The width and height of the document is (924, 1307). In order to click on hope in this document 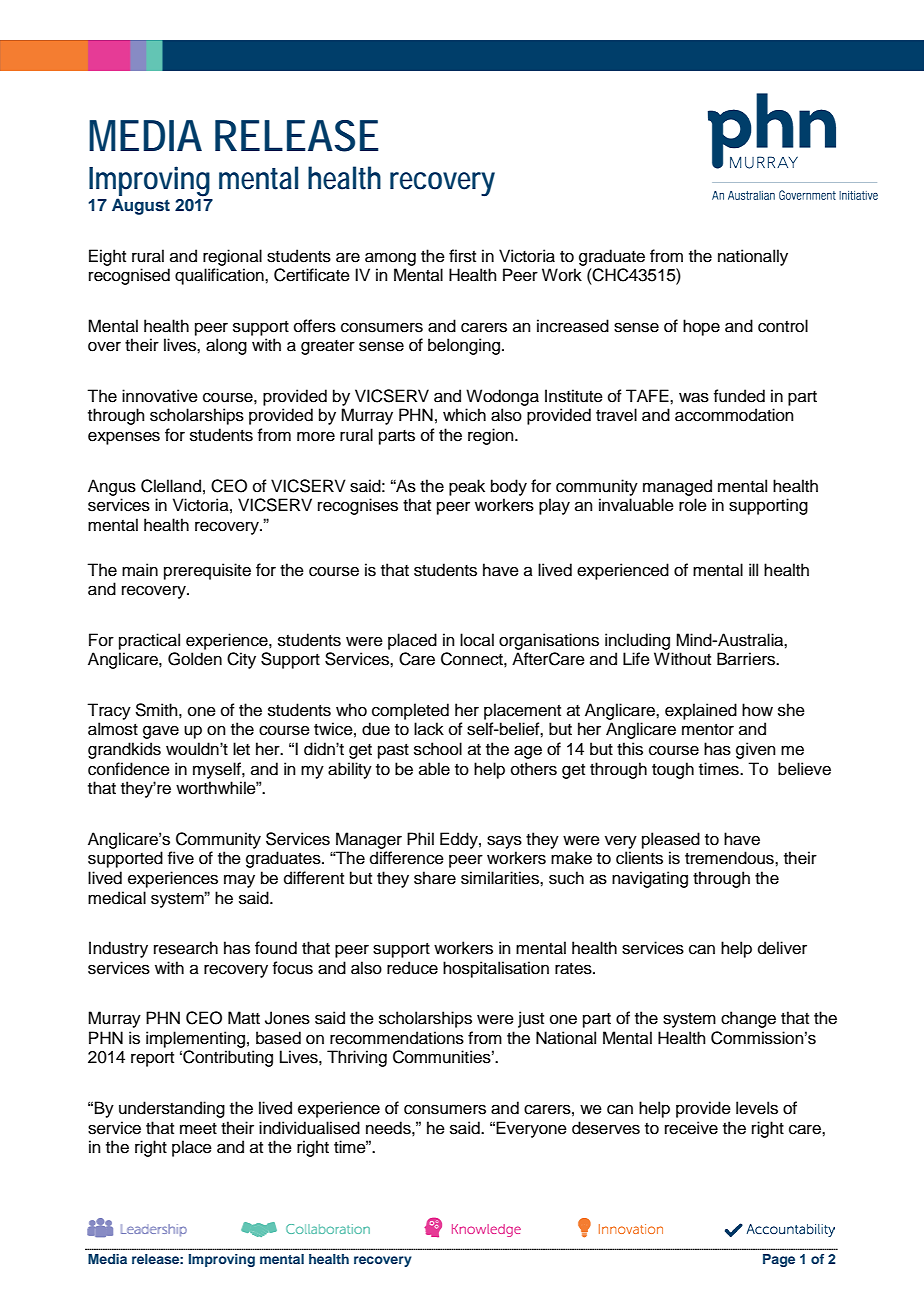, I will do `click(701, 327)`.
